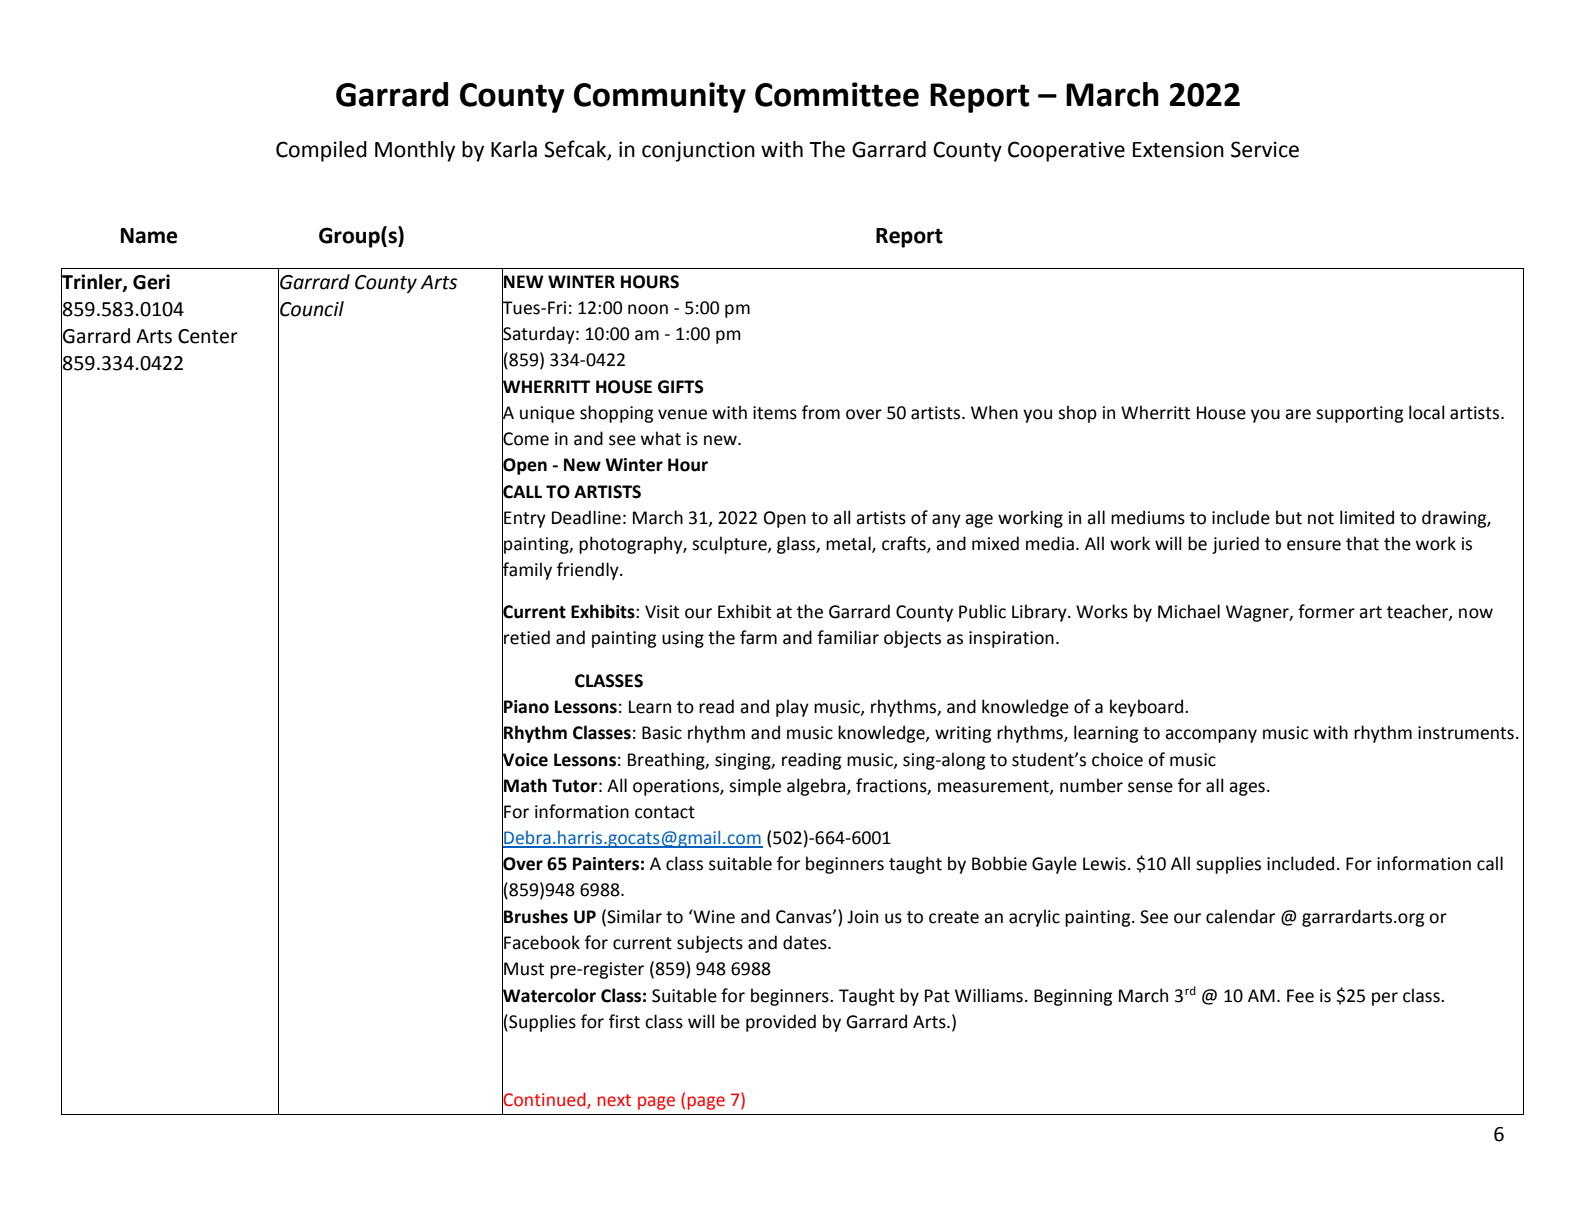 This screenshot has height=1218, width=1576. Describe the element at coordinates (781, 1023) in the screenshot. I see `provided` at that location.
